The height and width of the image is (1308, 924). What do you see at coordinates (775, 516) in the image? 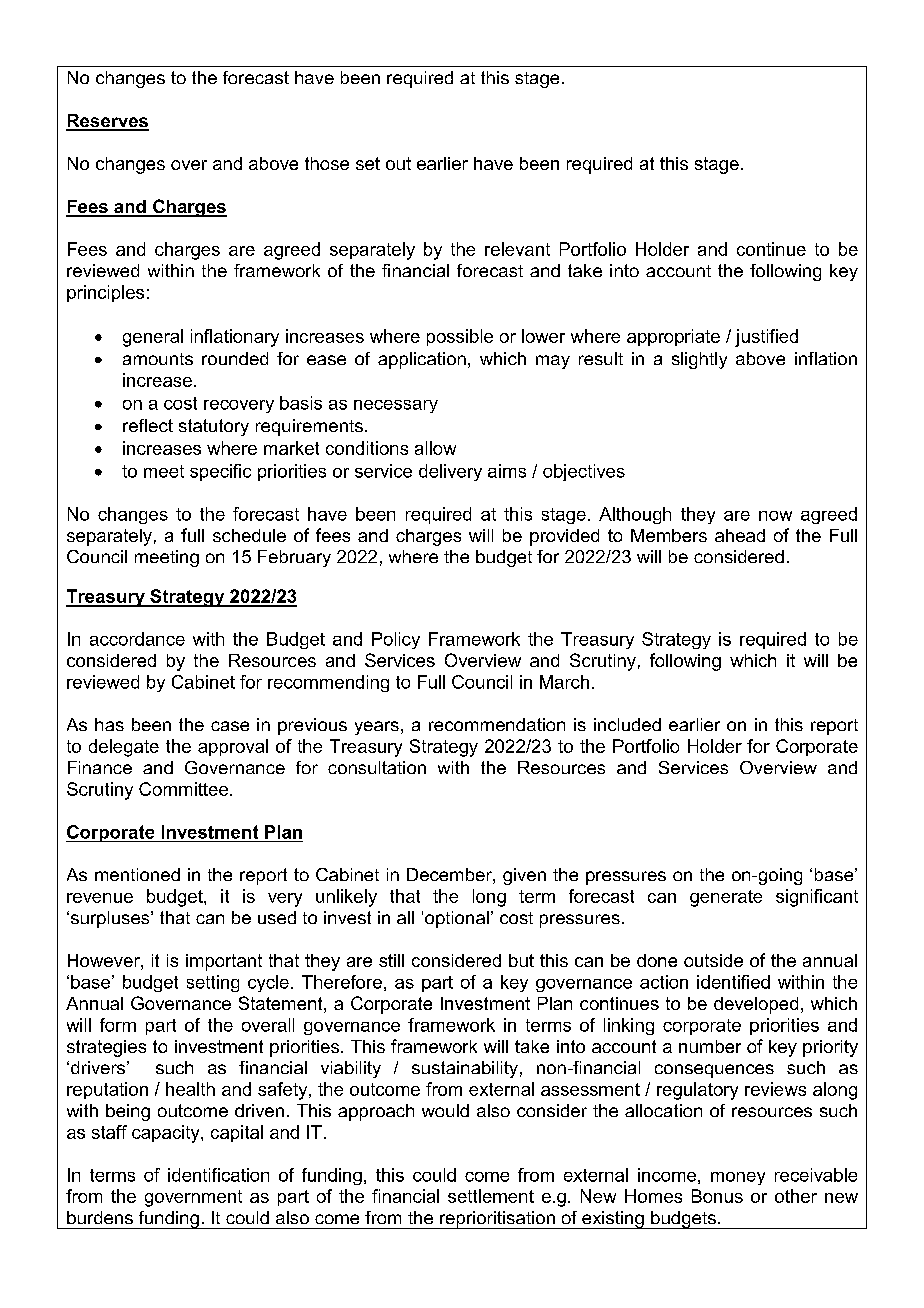
I see `now` at bounding box center [775, 516].
